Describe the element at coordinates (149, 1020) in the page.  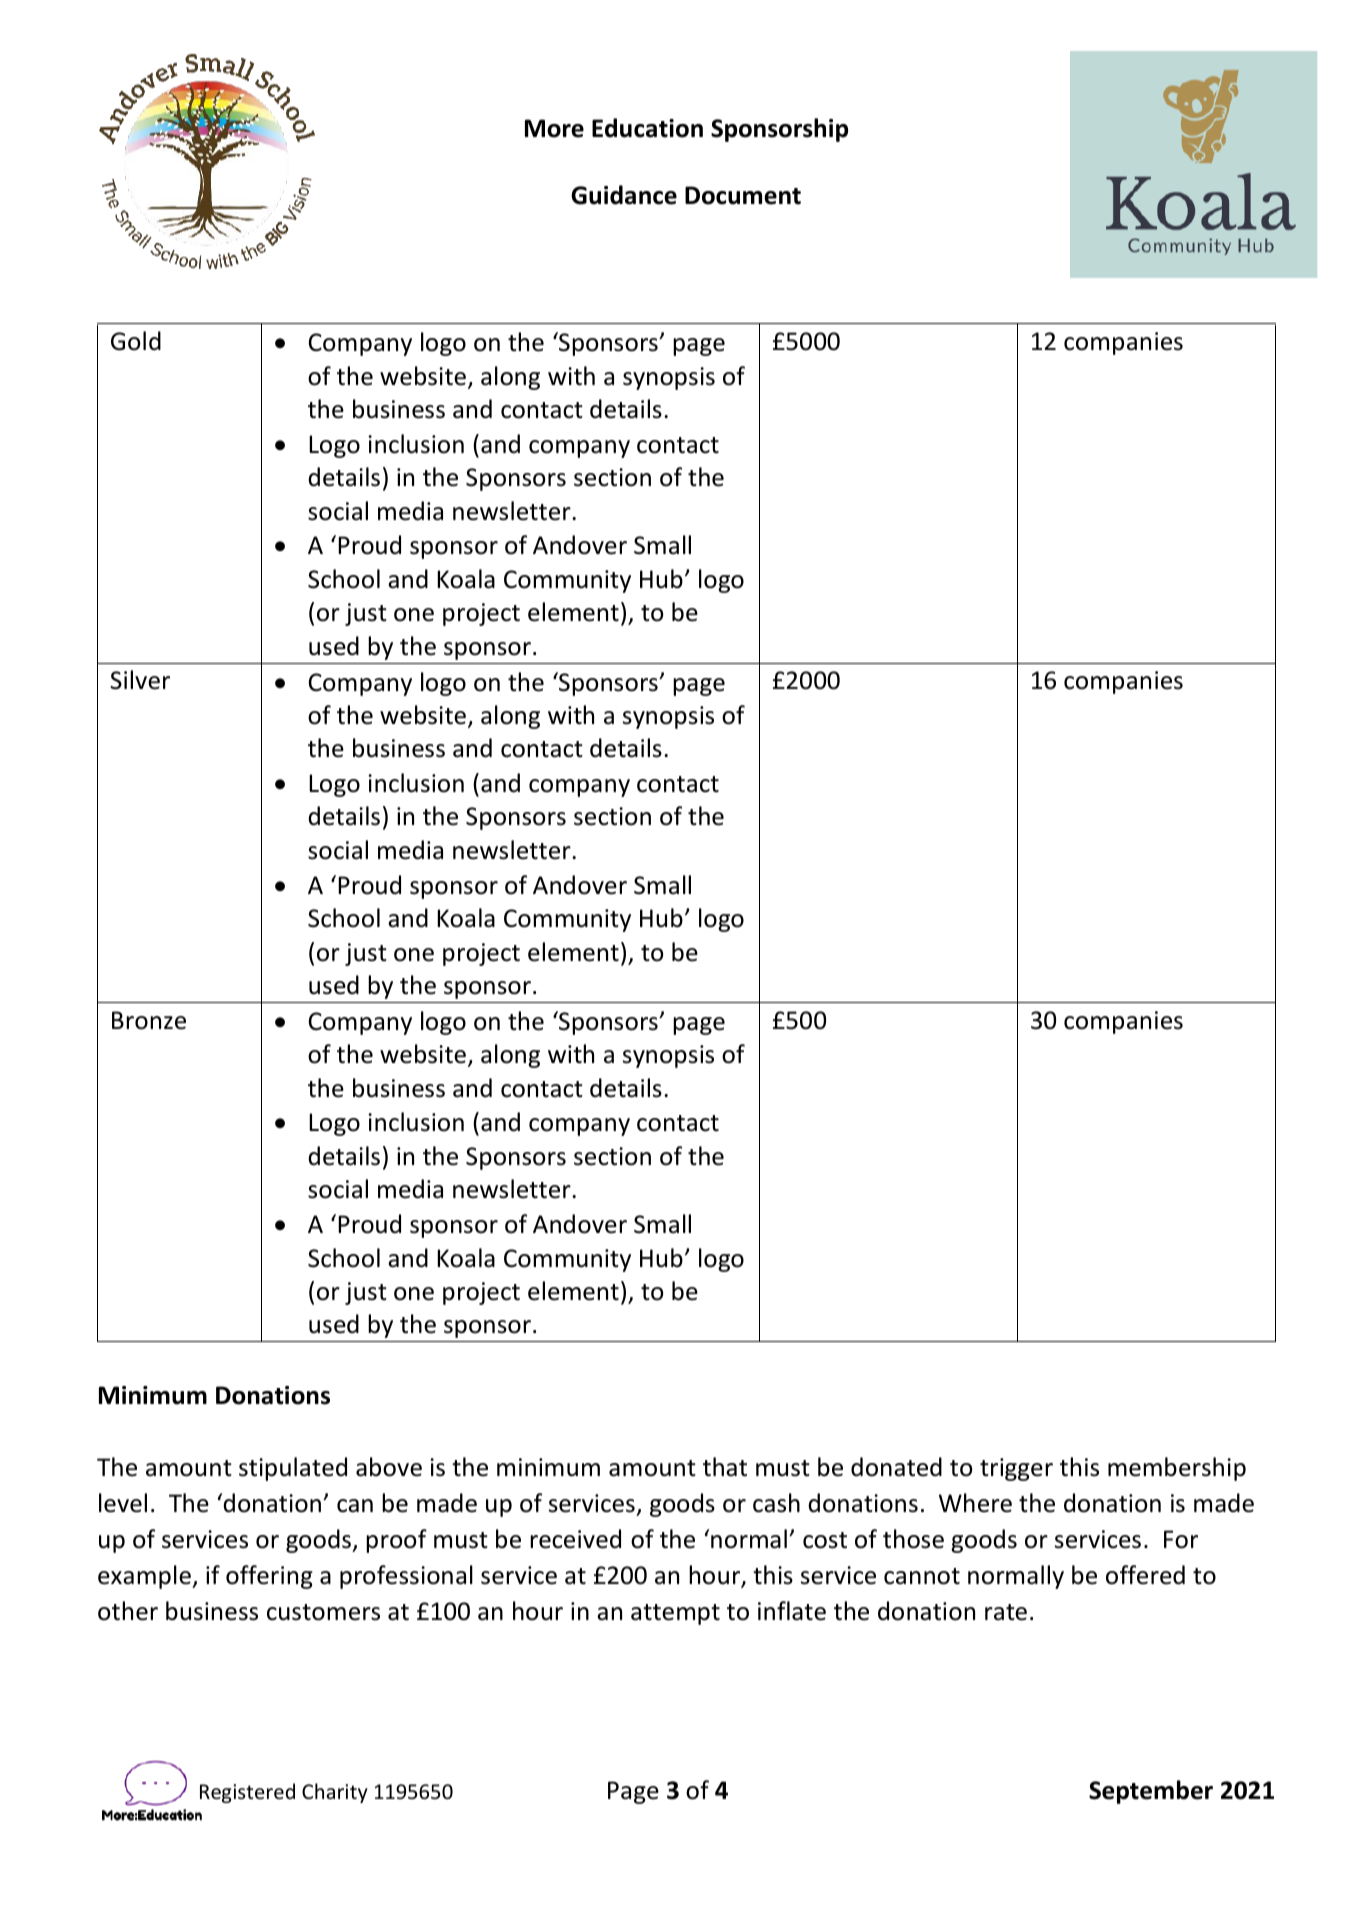
I see `Bronze` at that location.
